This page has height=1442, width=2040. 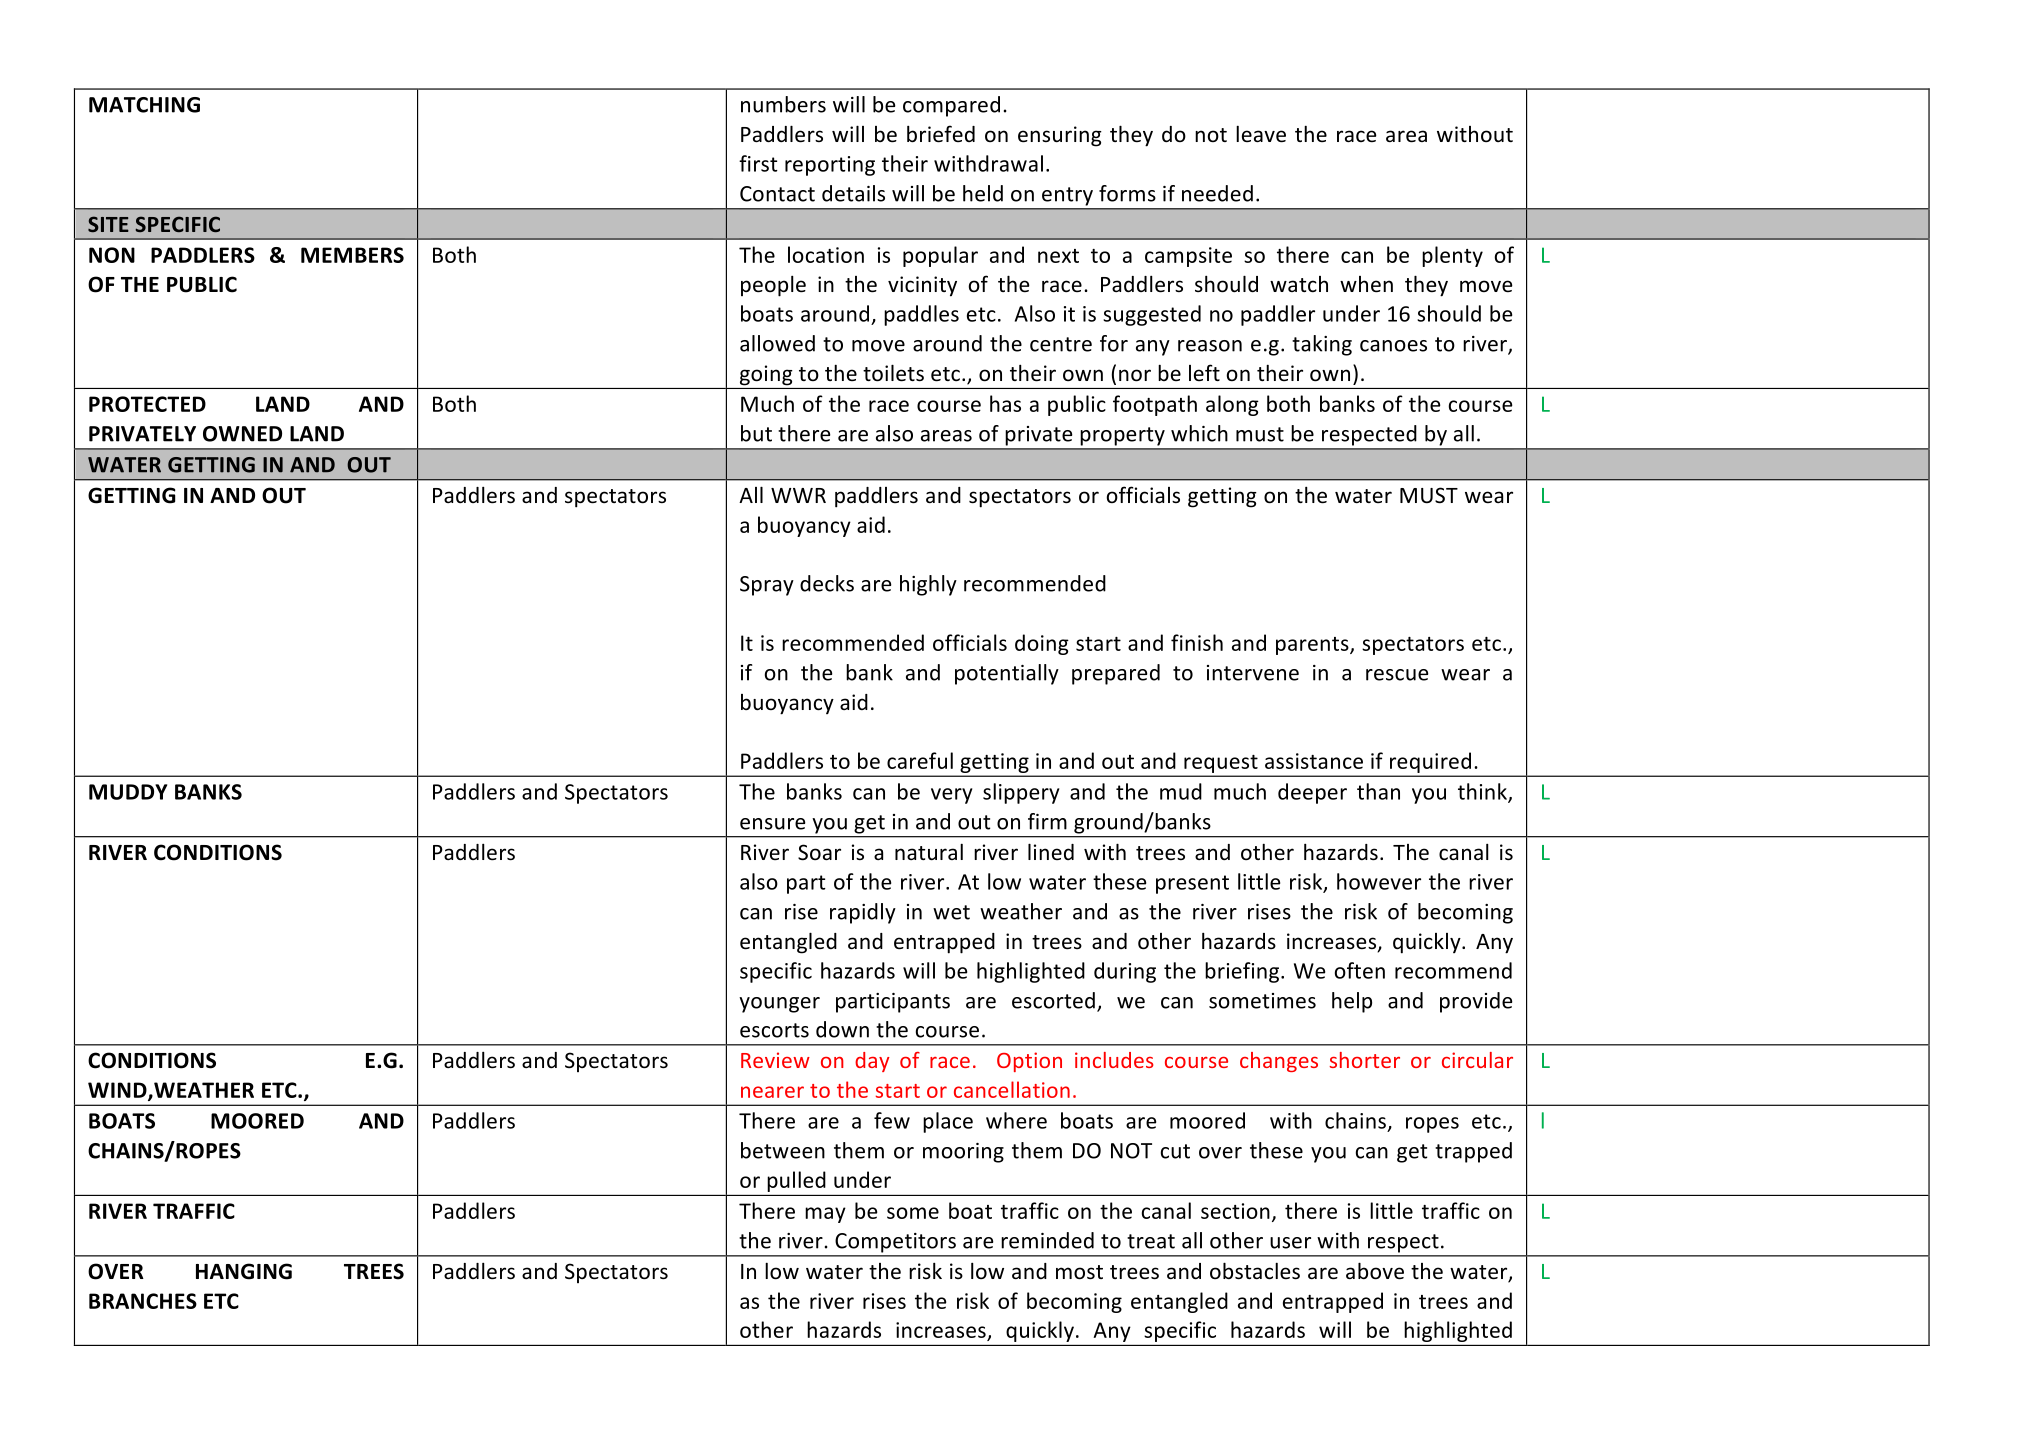 What do you see at coordinates (766, 375) in the page?
I see `going` at bounding box center [766, 375].
